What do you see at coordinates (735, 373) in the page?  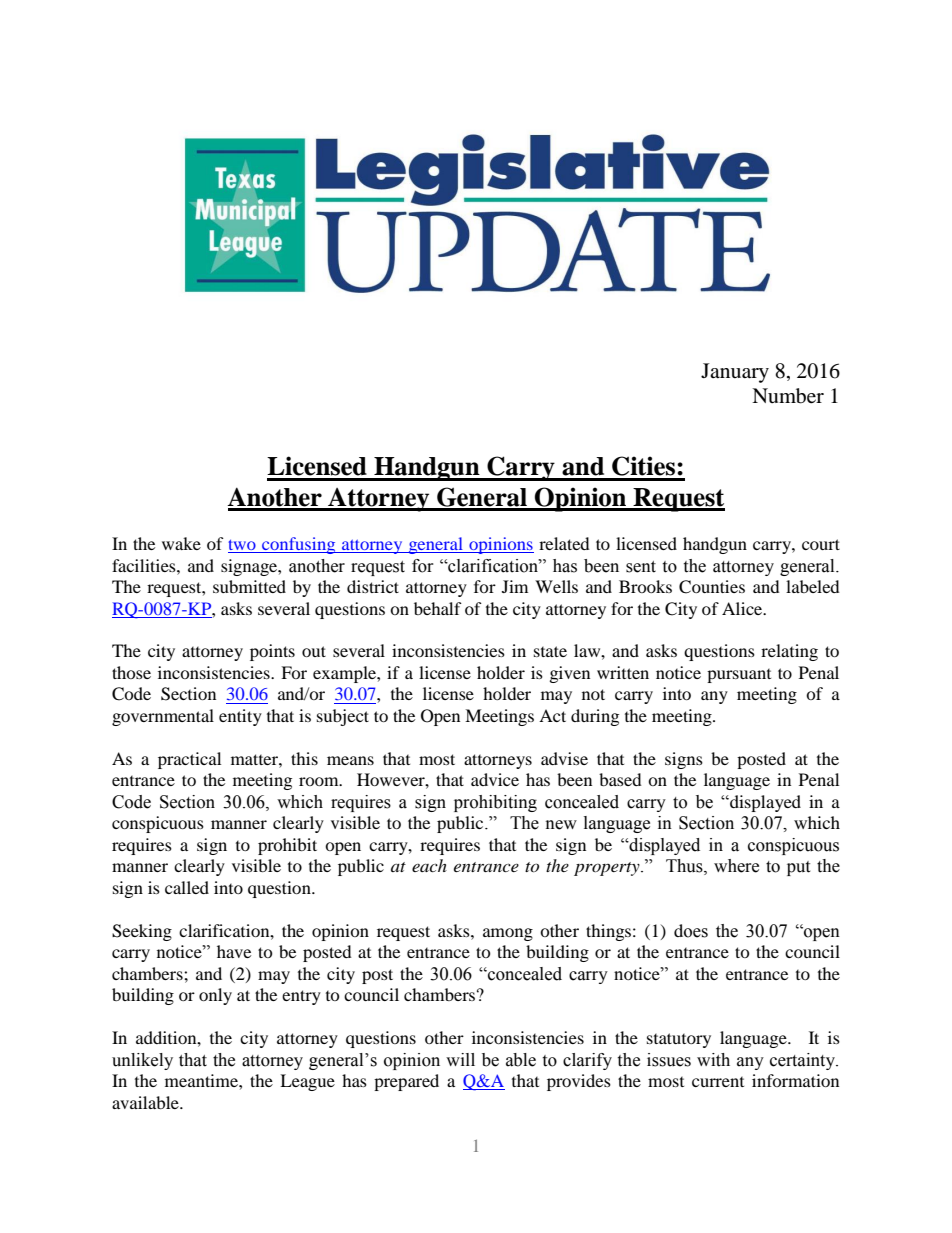 I see `January` at bounding box center [735, 373].
